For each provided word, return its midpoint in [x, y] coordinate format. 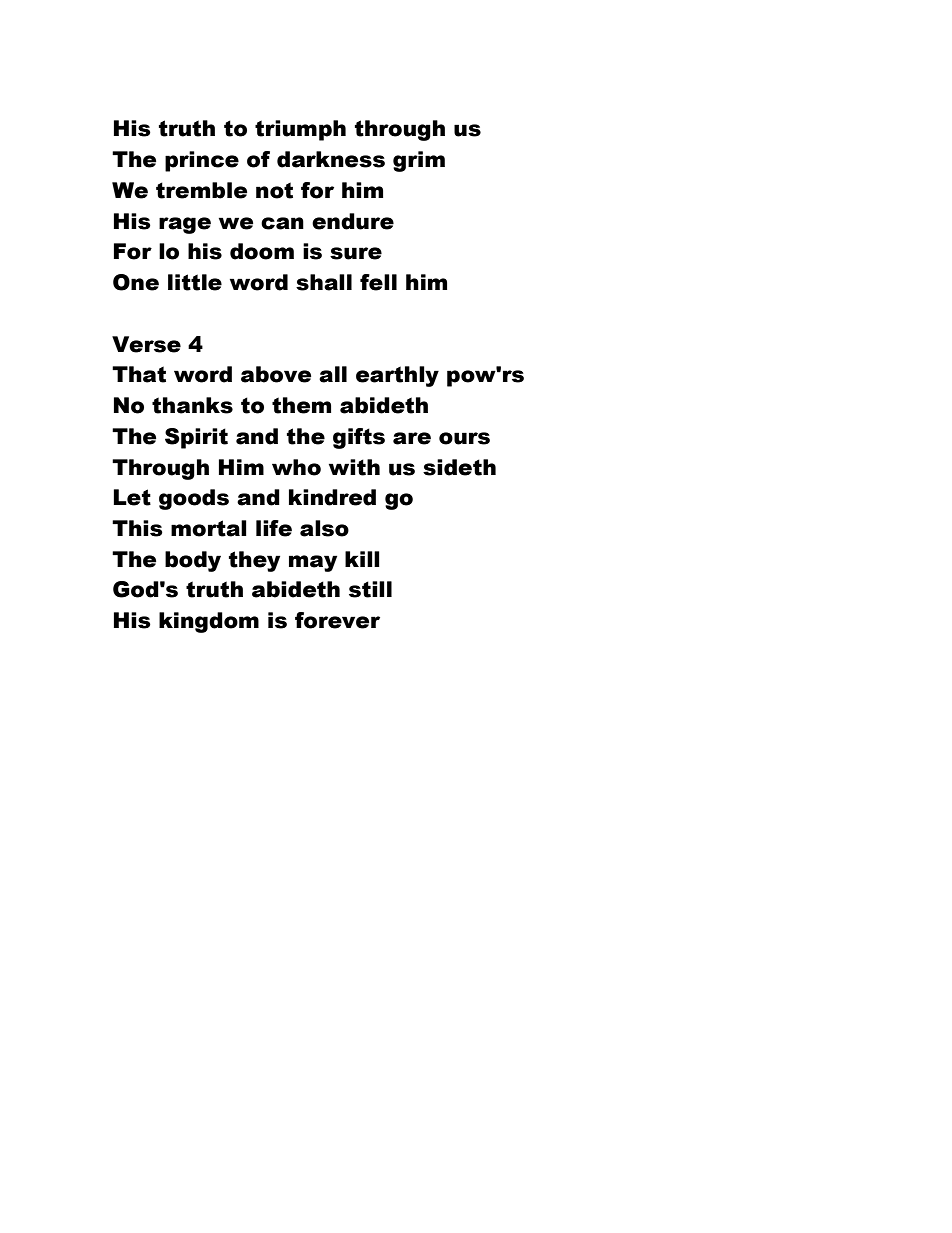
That [139, 374]
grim [419, 161]
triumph [300, 130]
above [276, 374]
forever [337, 620]
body [193, 561]
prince [202, 161]
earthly [397, 376]
